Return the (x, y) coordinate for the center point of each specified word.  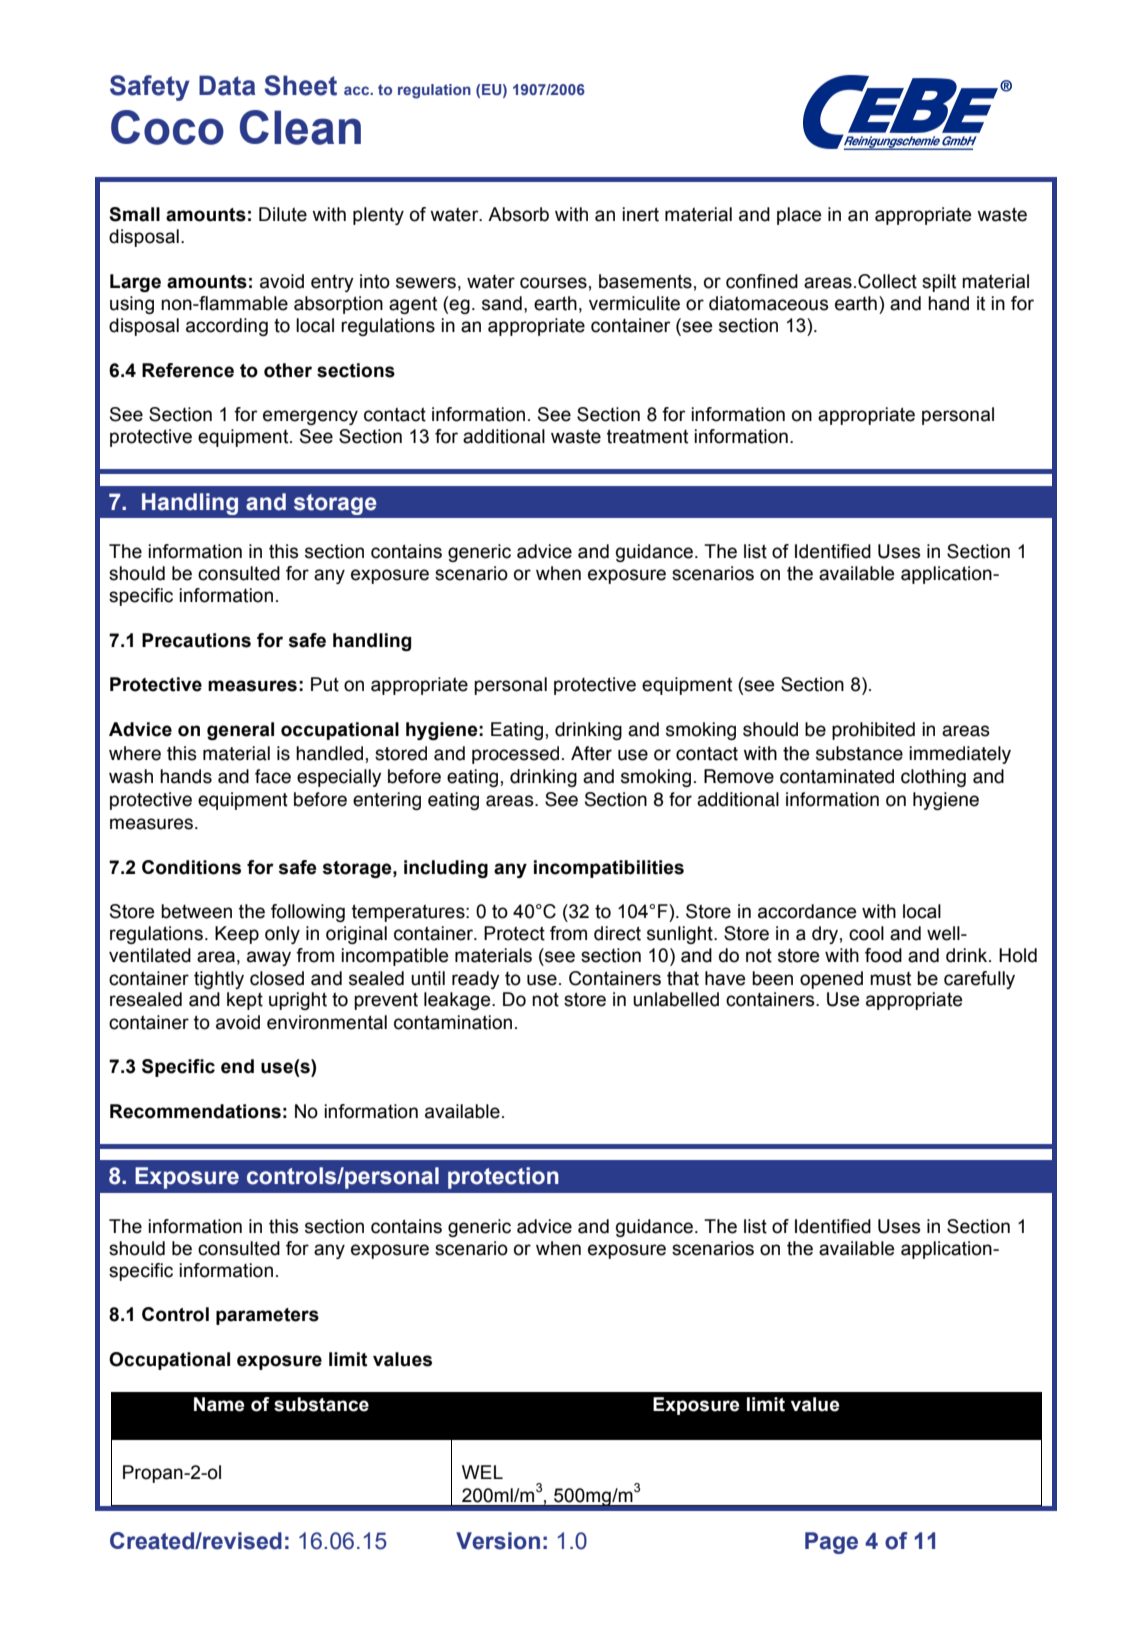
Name (219, 1404)
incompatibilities (609, 869)
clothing (933, 778)
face (273, 776)
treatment (647, 436)
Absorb (518, 214)
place (799, 216)
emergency (310, 417)
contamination (453, 1022)
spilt (939, 283)
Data (227, 85)
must (890, 979)
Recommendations (195, 1111)
